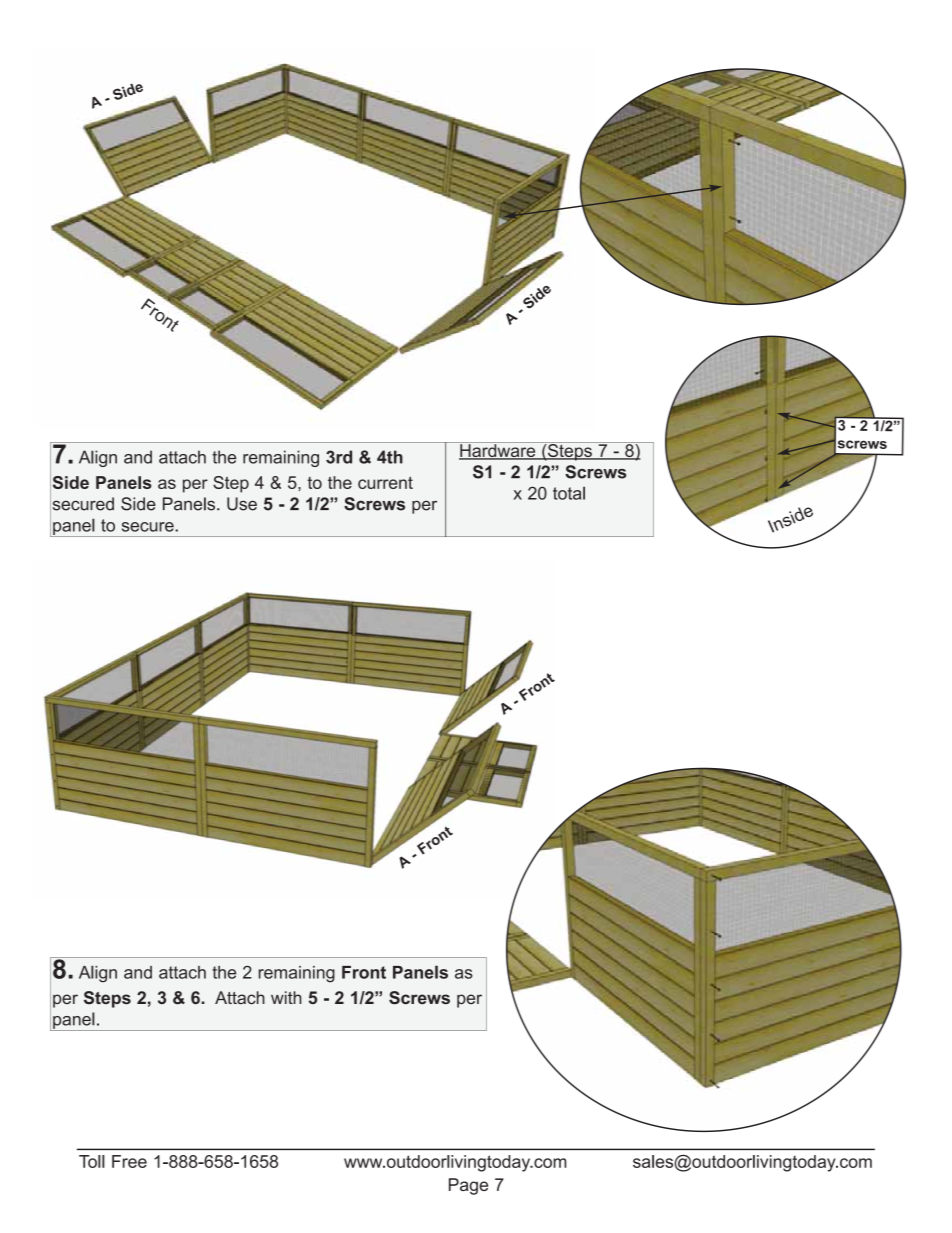 The width and height of the screenshot is (952, 1233). What do you see at coordinates (129, 1161) in the screenshot?
I see `Free` at bounding box center [129, 1161].
